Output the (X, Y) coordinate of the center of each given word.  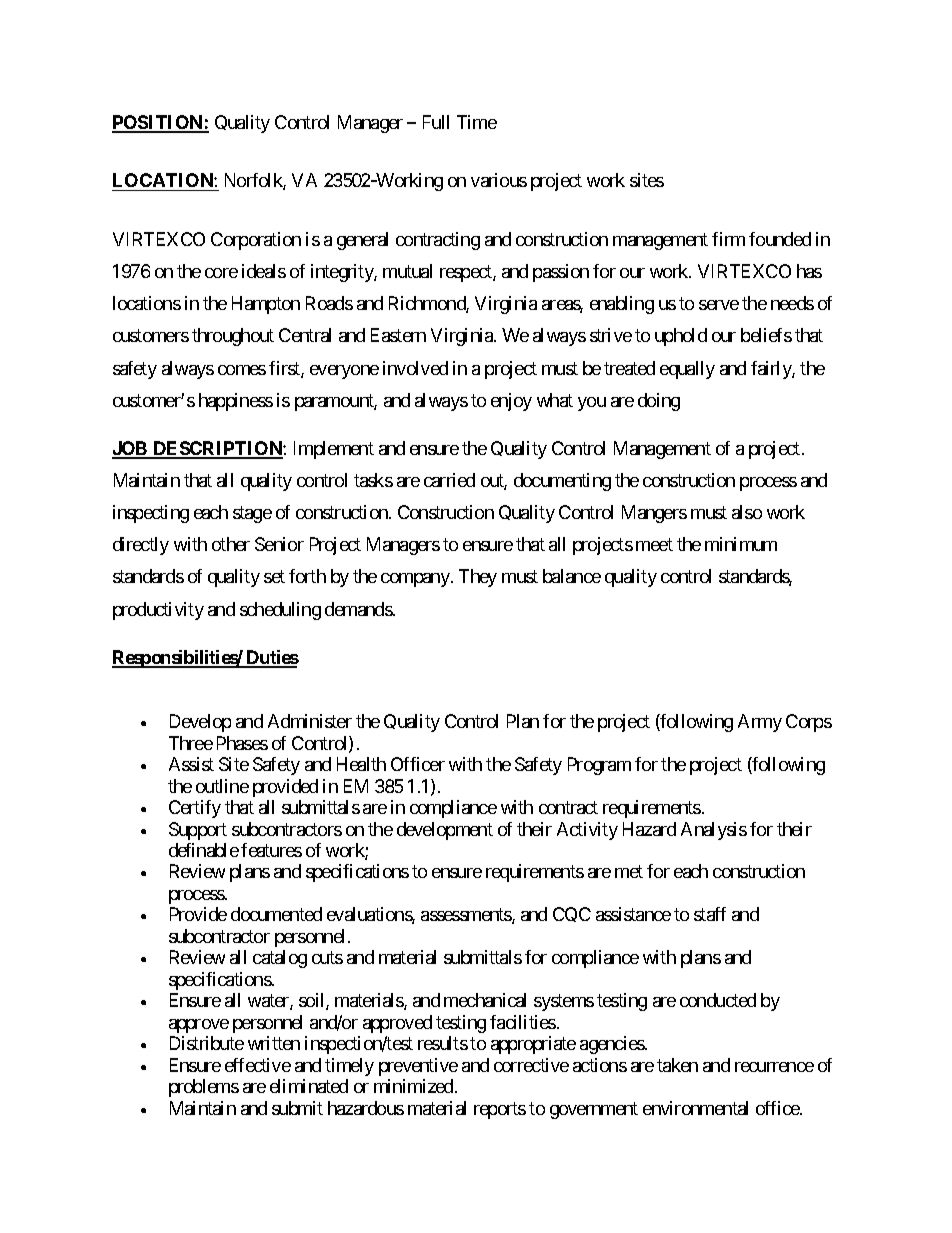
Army (760, 723)
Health (361, 764)
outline (222, 786)
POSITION (158, 123)
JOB (131, 449)
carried (449, 480)
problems (204, 1088)
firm (728, 239)
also (747, 512)
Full (436, 122)
